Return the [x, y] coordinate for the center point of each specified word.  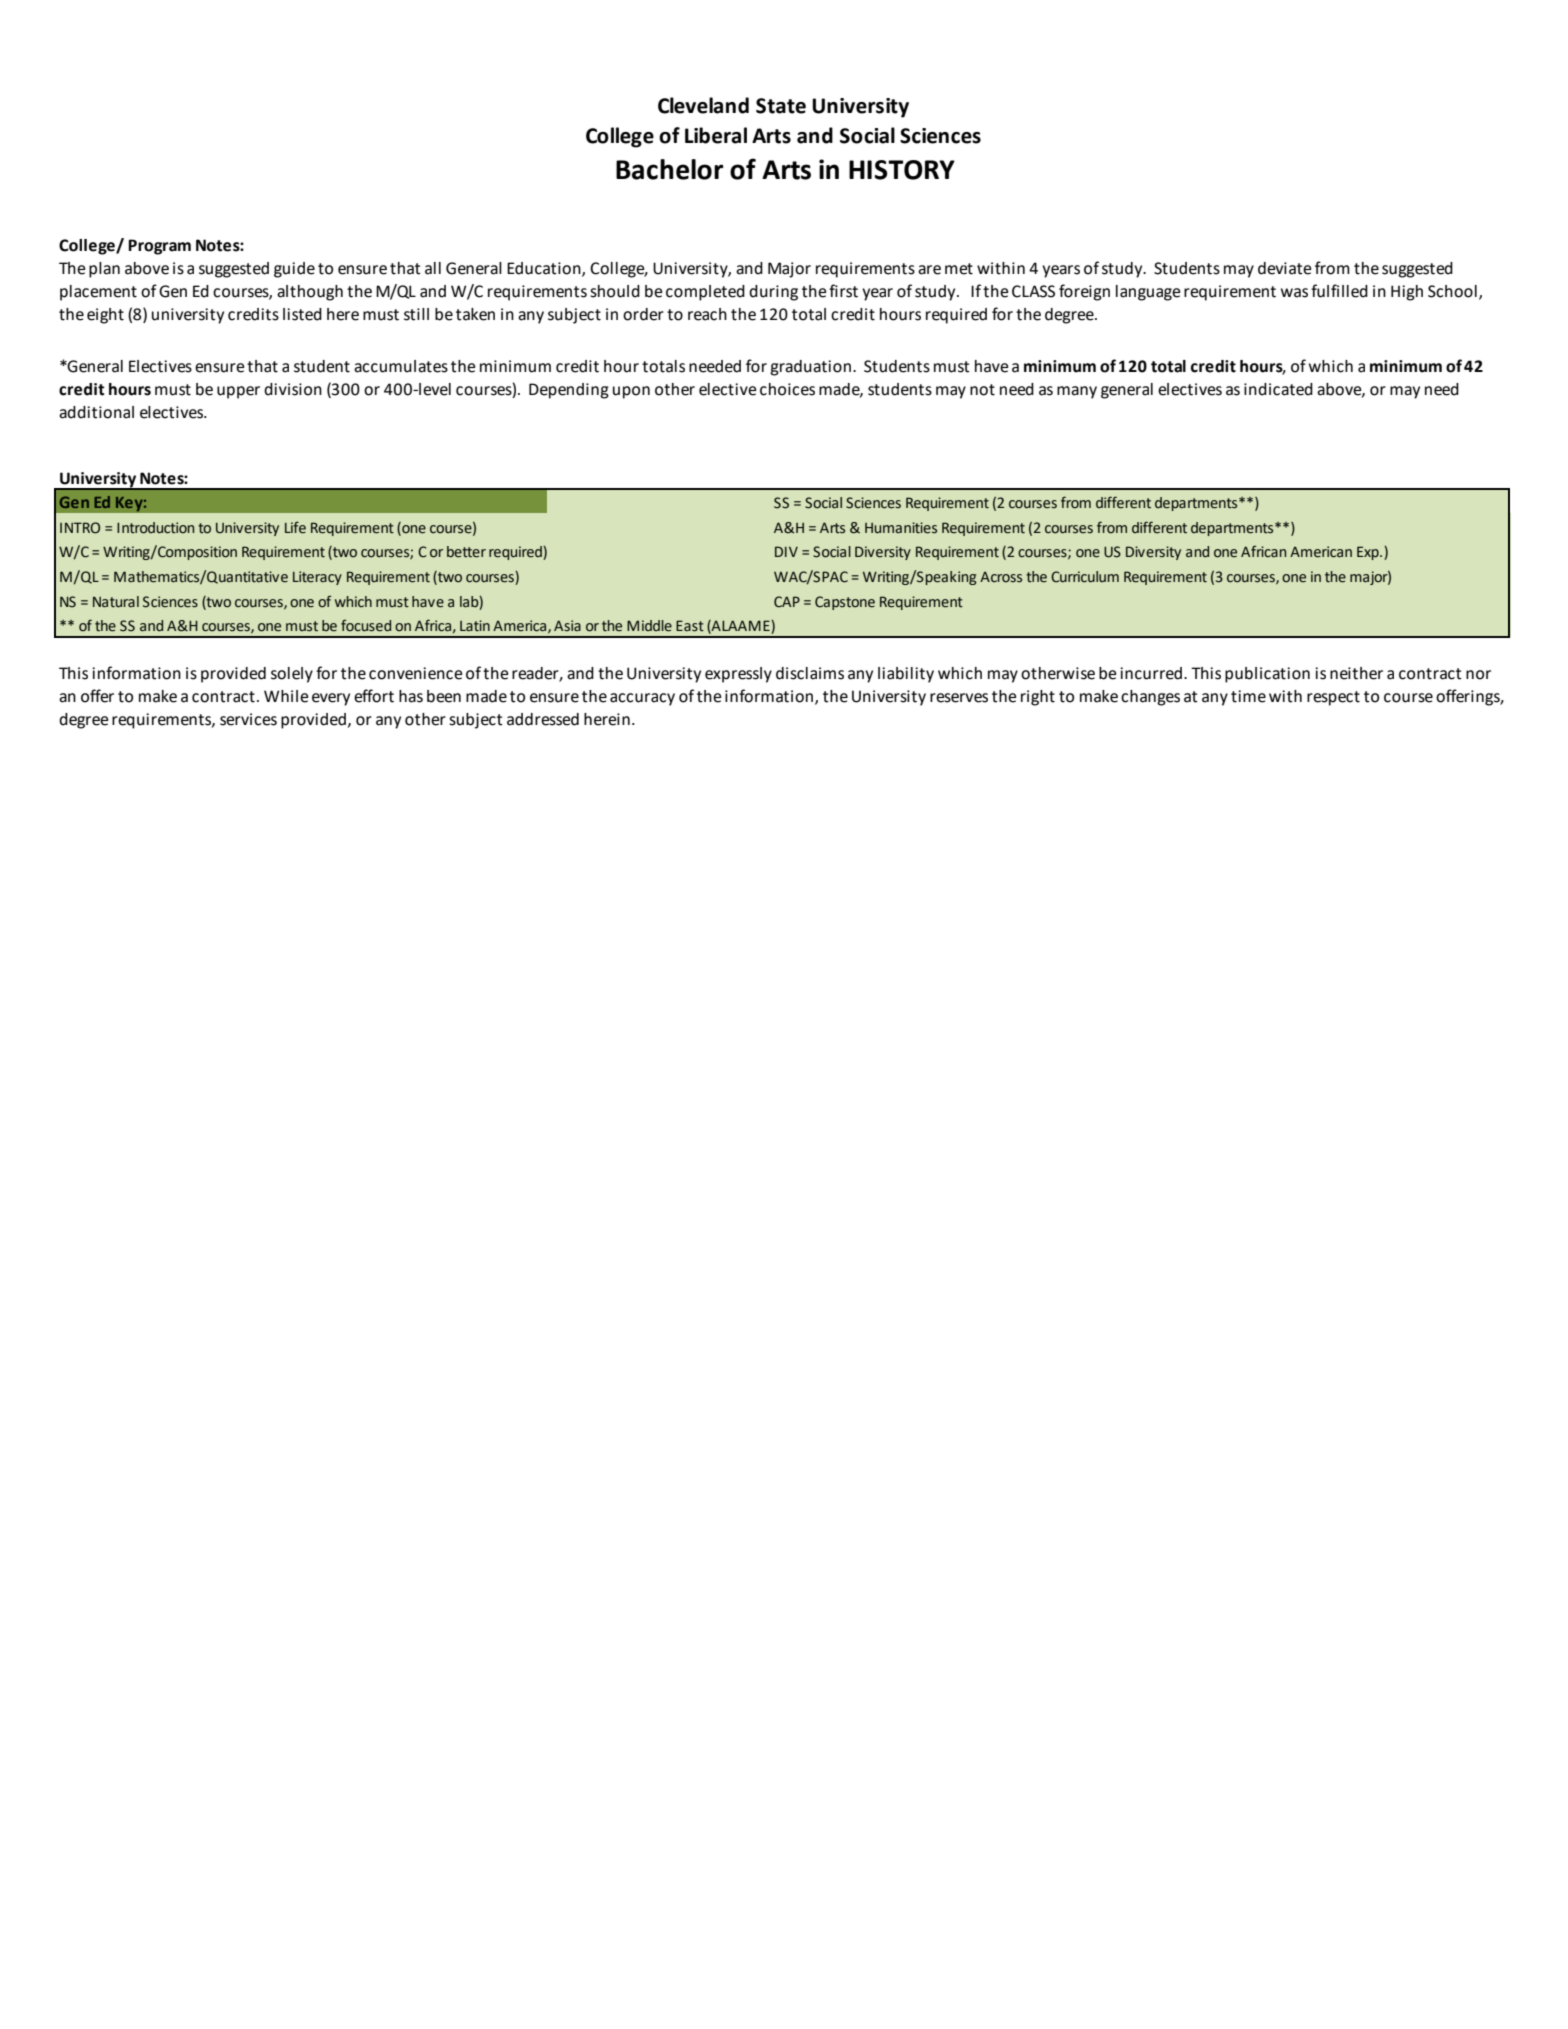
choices [787, 389]
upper [238, 392]
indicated [1278, 389]
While [286, 696]
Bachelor [670, 169]
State [781, 106]
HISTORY [902, 170]
